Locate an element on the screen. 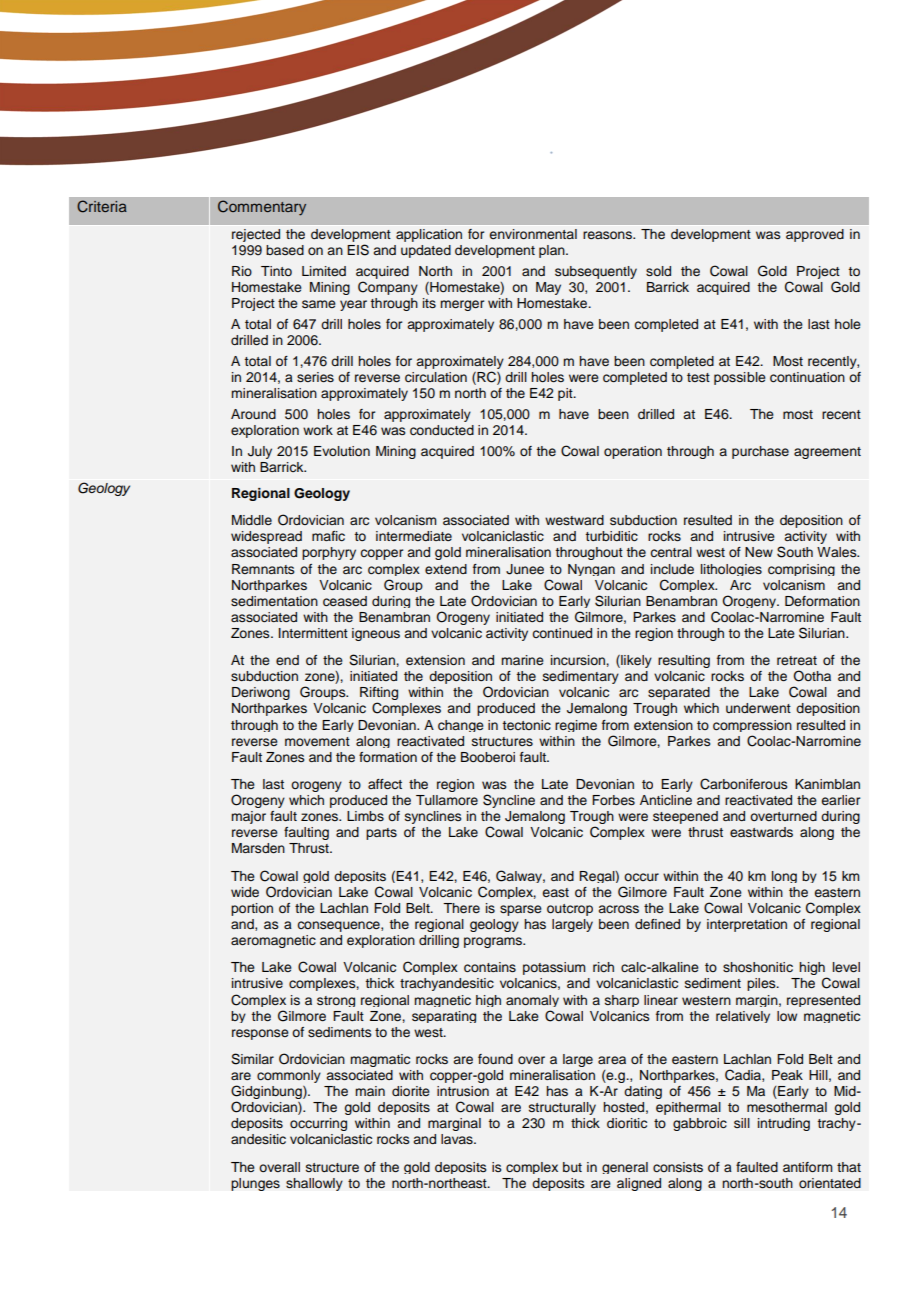 The width and height of the screenshot is (924, 1309). lavas is located at coordinates (458, 1139).
